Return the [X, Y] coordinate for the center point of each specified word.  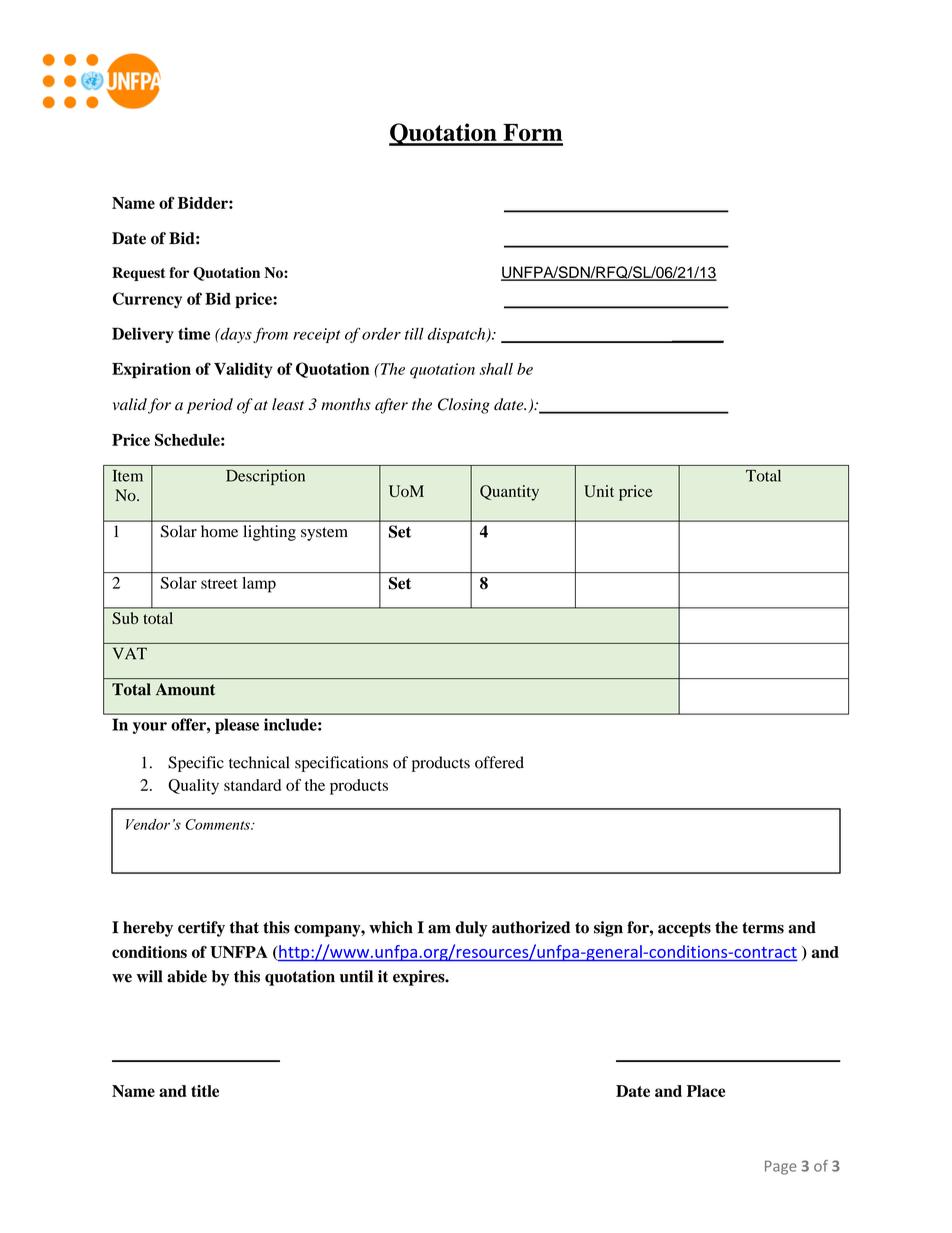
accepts [684, 929]
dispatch [458, 335]
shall [496, 369]
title [205, 1091]
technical [259, 762]
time [194, 333]
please [237, 726]
